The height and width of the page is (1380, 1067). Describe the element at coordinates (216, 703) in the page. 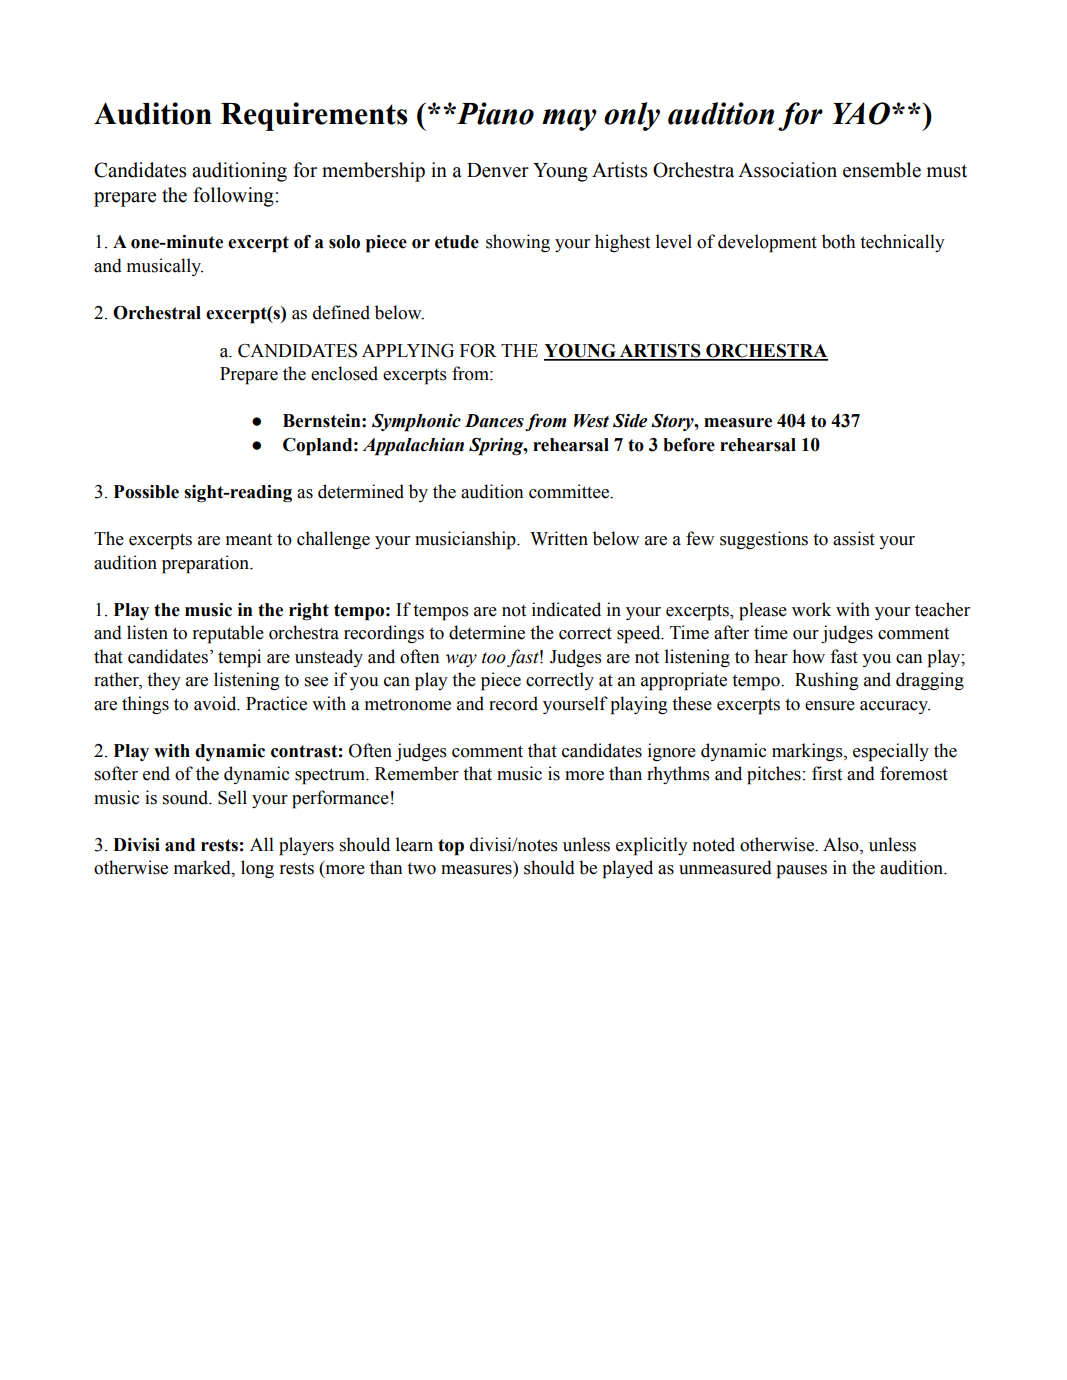

I see `avoid` at that location.
